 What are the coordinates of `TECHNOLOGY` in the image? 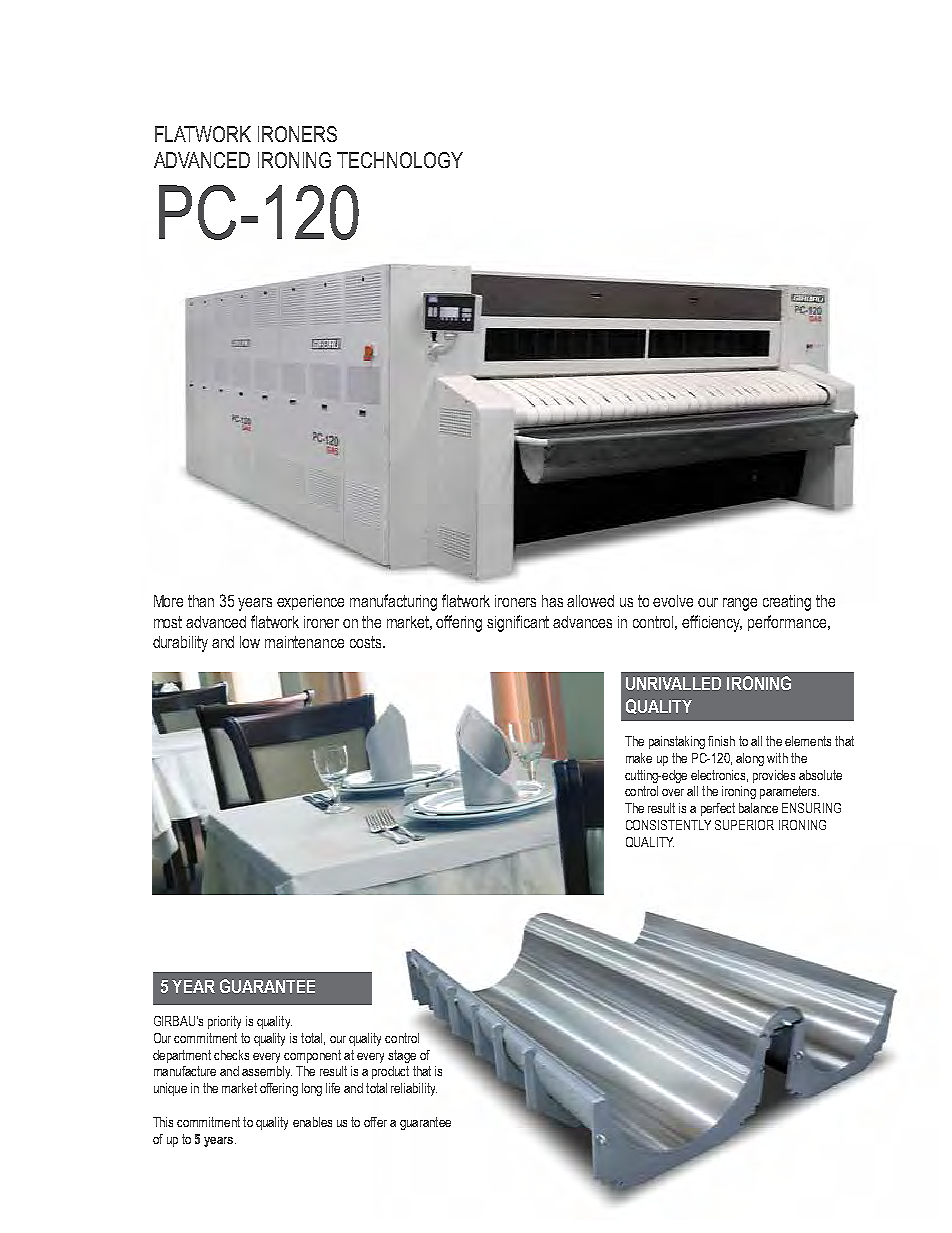 It's located at (400, 160).
